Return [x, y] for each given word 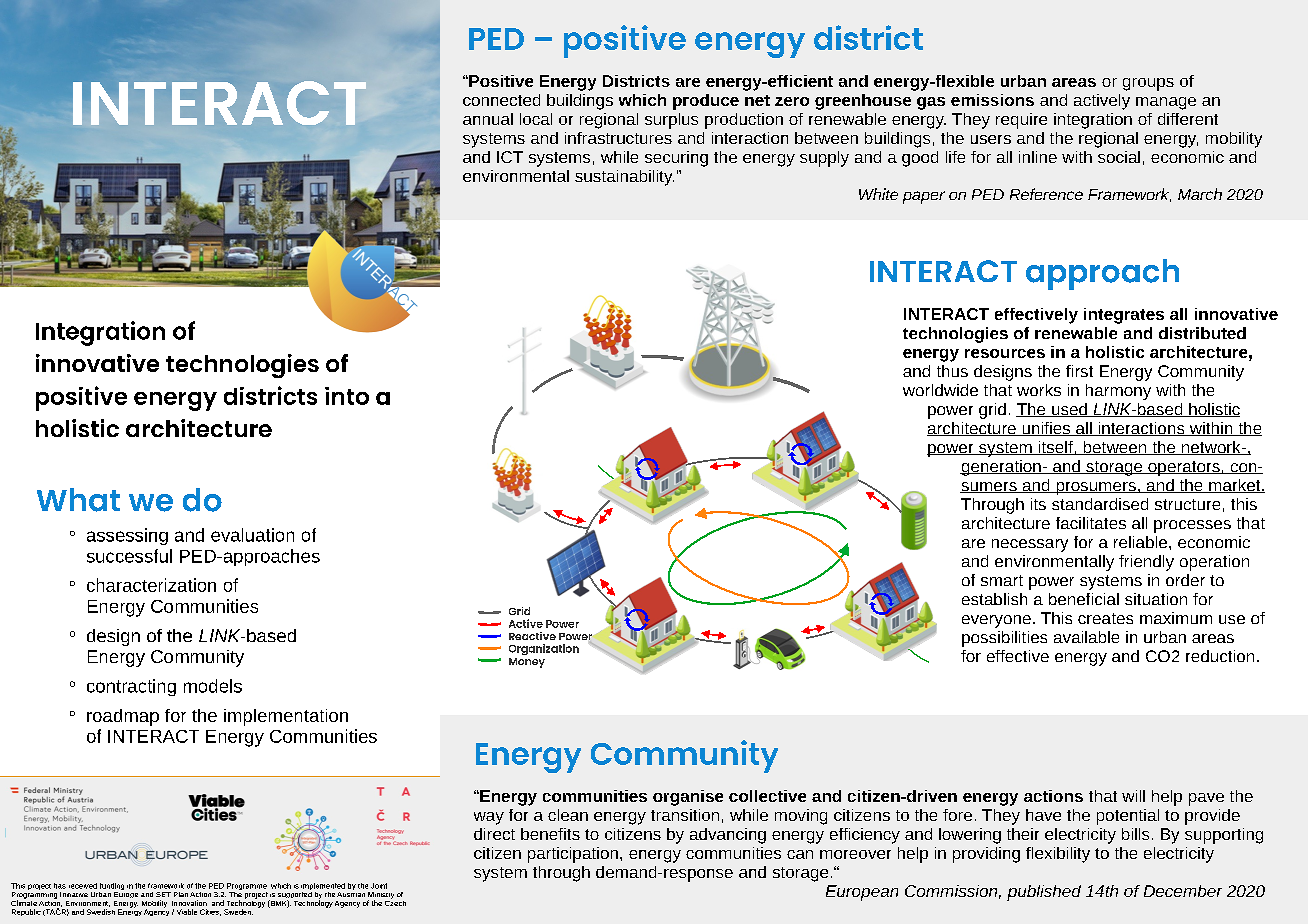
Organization [544, 649]
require [1021, 121]
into [347, 396]
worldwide [940, 390]
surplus [671, 121]
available [1086, 637]
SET [163, 894]
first [1079, 371]
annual [488, 119]
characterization [151, 585]
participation [573, 855]
